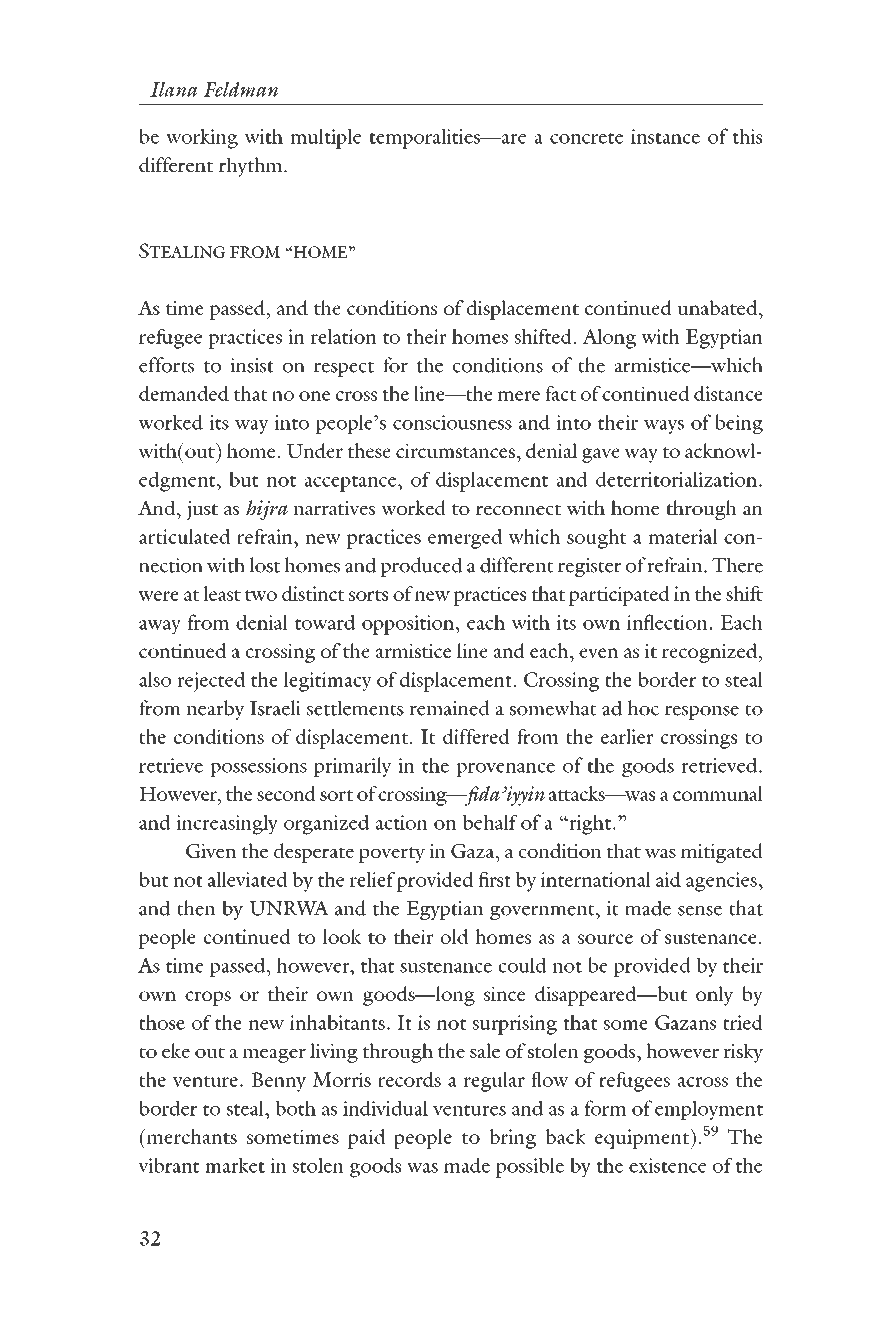 The height and width of the screenshot is (1331, 896). Describe the element at coordinates (202, 139) in the screenshot. I see `working` at that location.
